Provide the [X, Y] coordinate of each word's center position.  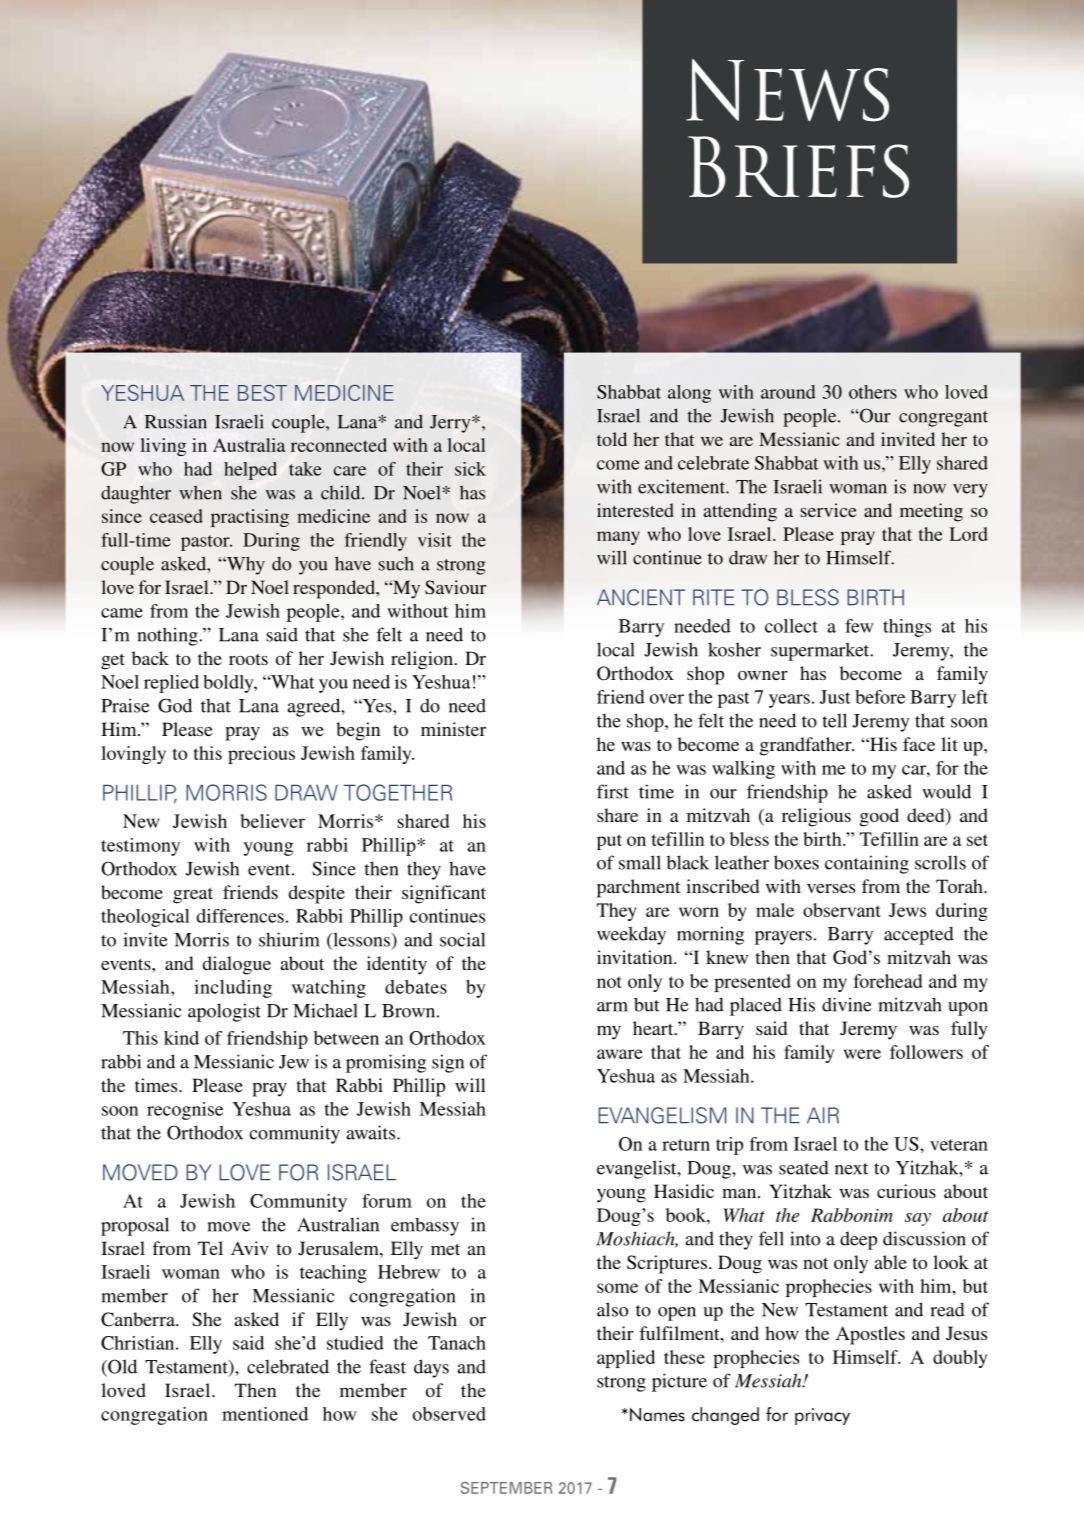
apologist [224, 1012]
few [859, 626]
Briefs [798, 167]
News [787, 90]
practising [250, 518]
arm [612, 1007]
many [618, 538]
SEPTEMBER [506, 1488]
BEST [262, 392]
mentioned [265, 1414]
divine [847, 1004]
